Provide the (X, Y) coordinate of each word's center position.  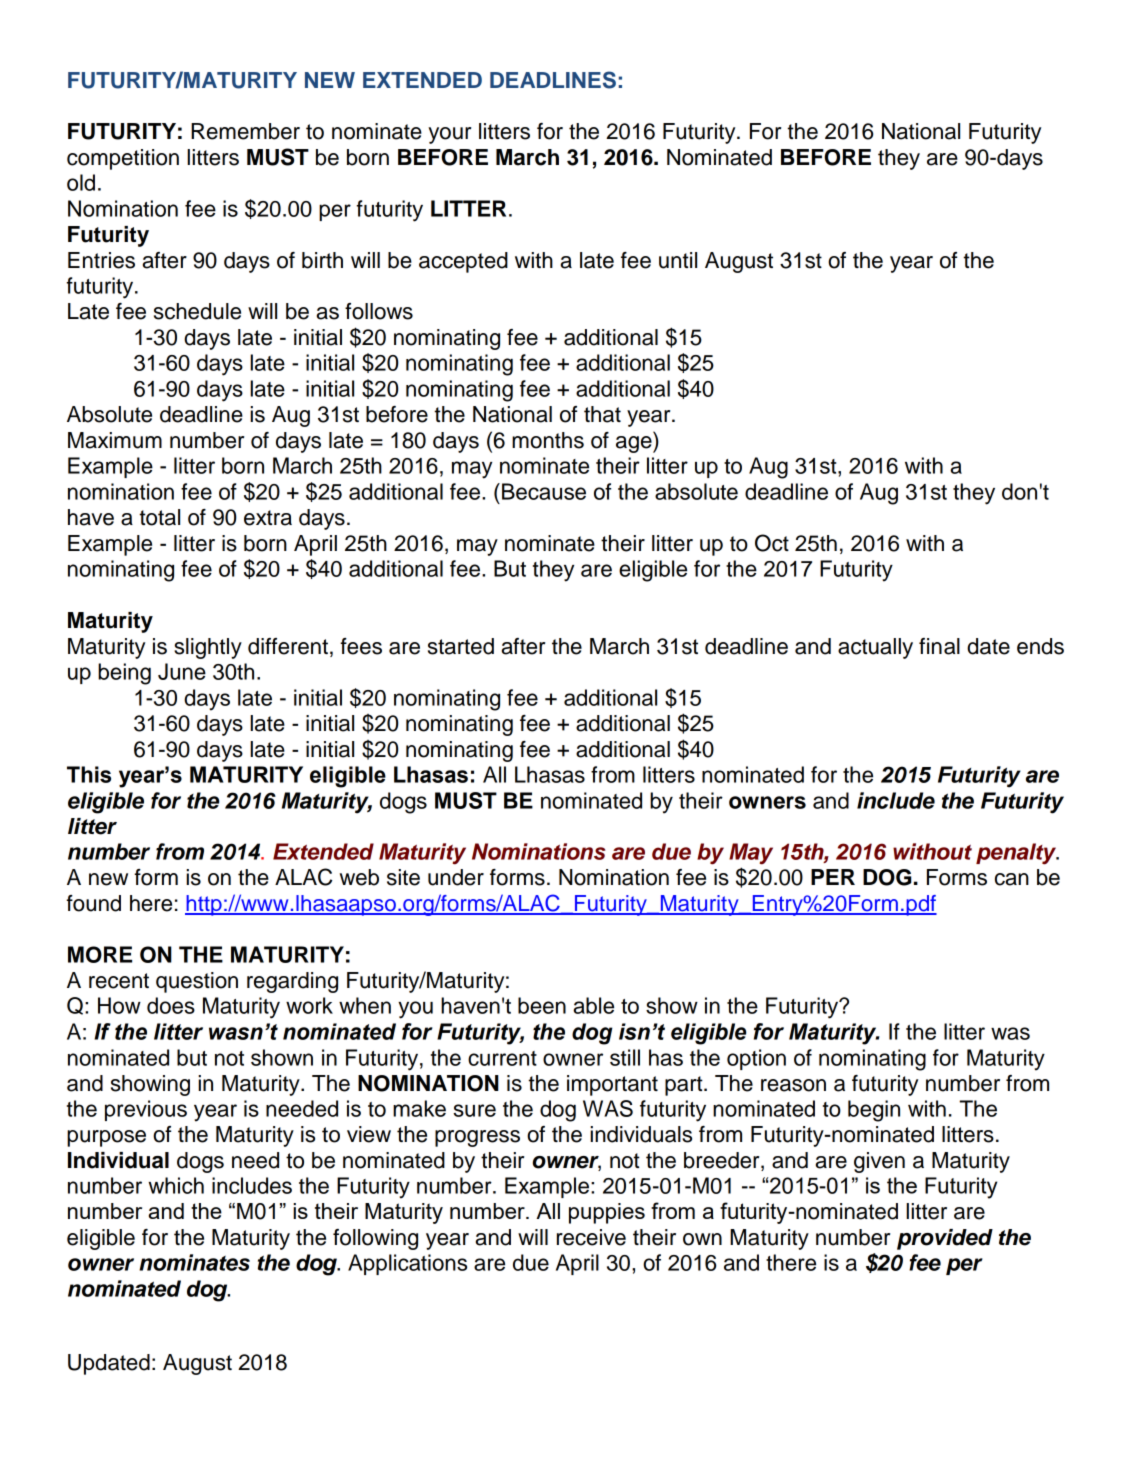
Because (544, 491)
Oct (772, 543)
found (93, 903)
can (1012, 879)
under (456, 877)
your (449, 135)
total (159, 517)
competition (123, 159)
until (678, 260)
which (176, 1185)
